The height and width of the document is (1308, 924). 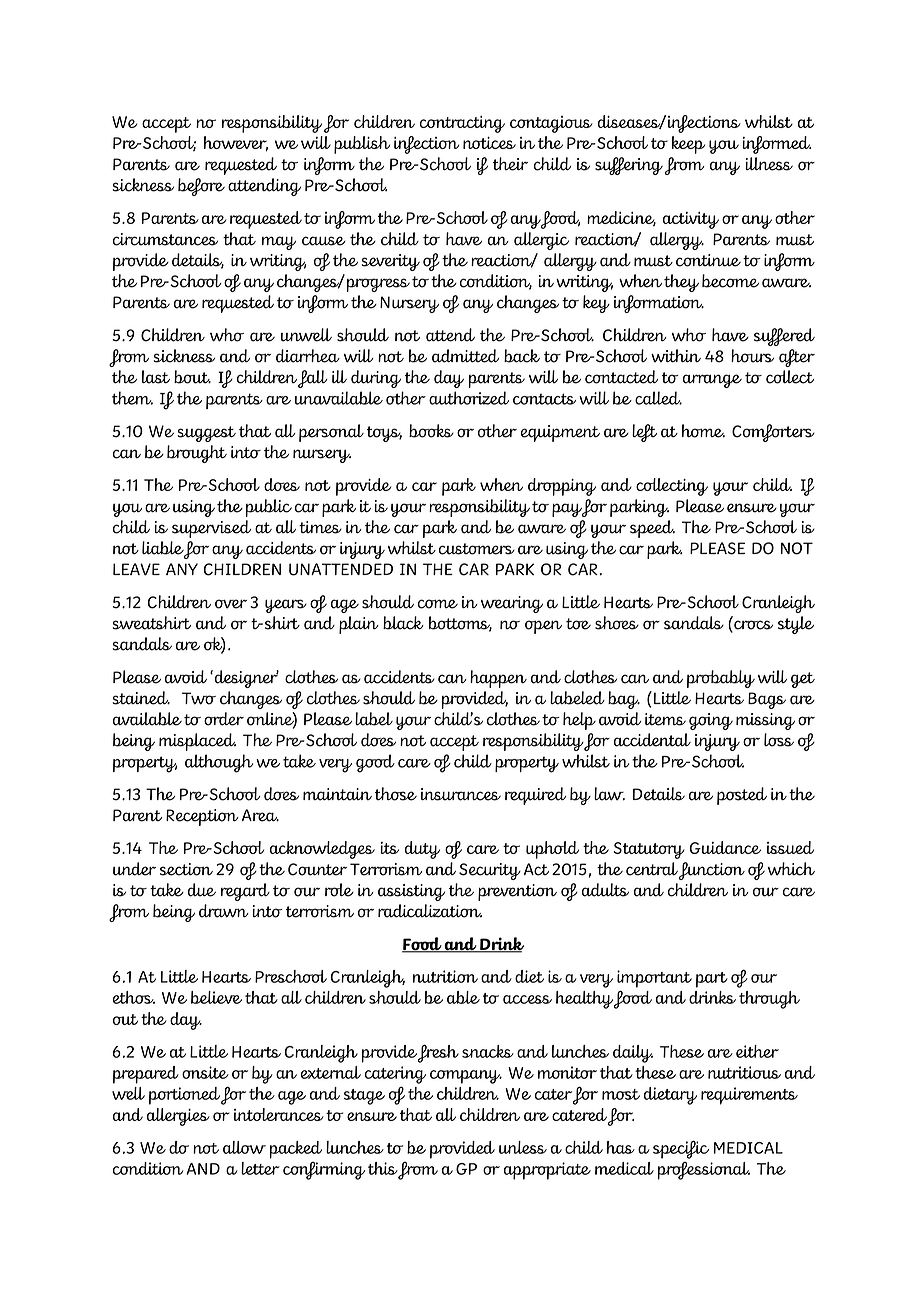 What do you see at coordinates (752, 356) in the document?
I see `hours` at bounding box center [752, 356].
